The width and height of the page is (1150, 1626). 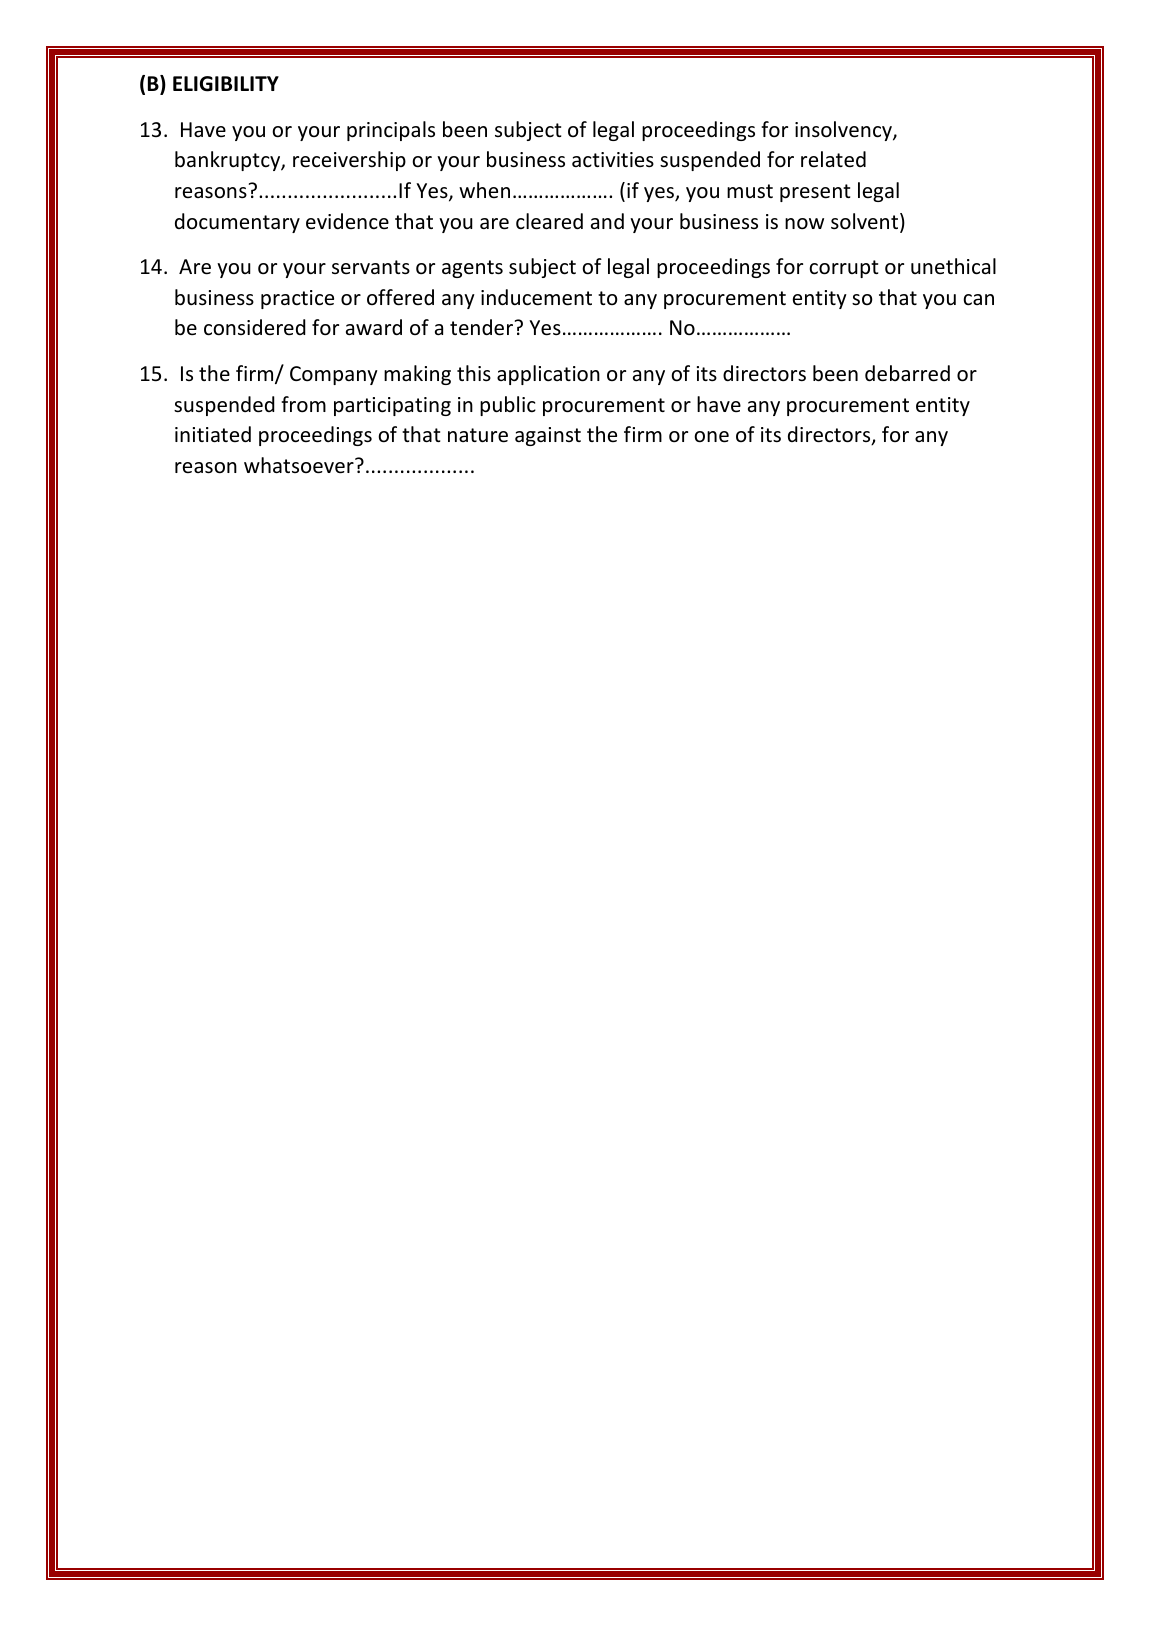 What do you see at coordinates (349, 161) in the page?
I see `receivership` at bounding box center [349, 161].
